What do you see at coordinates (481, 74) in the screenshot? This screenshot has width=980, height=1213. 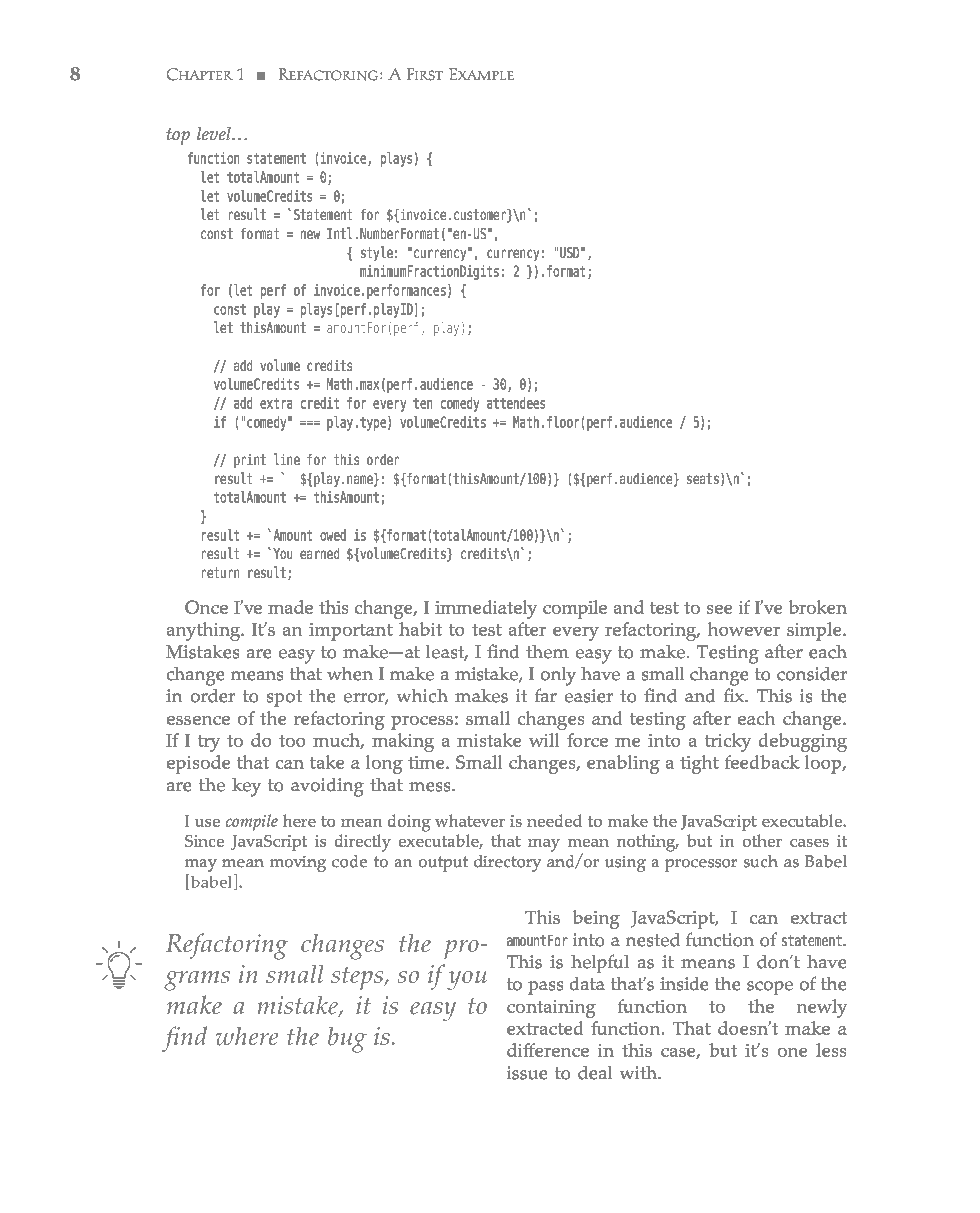 I see `Example` at bounding box center [481, 74].
